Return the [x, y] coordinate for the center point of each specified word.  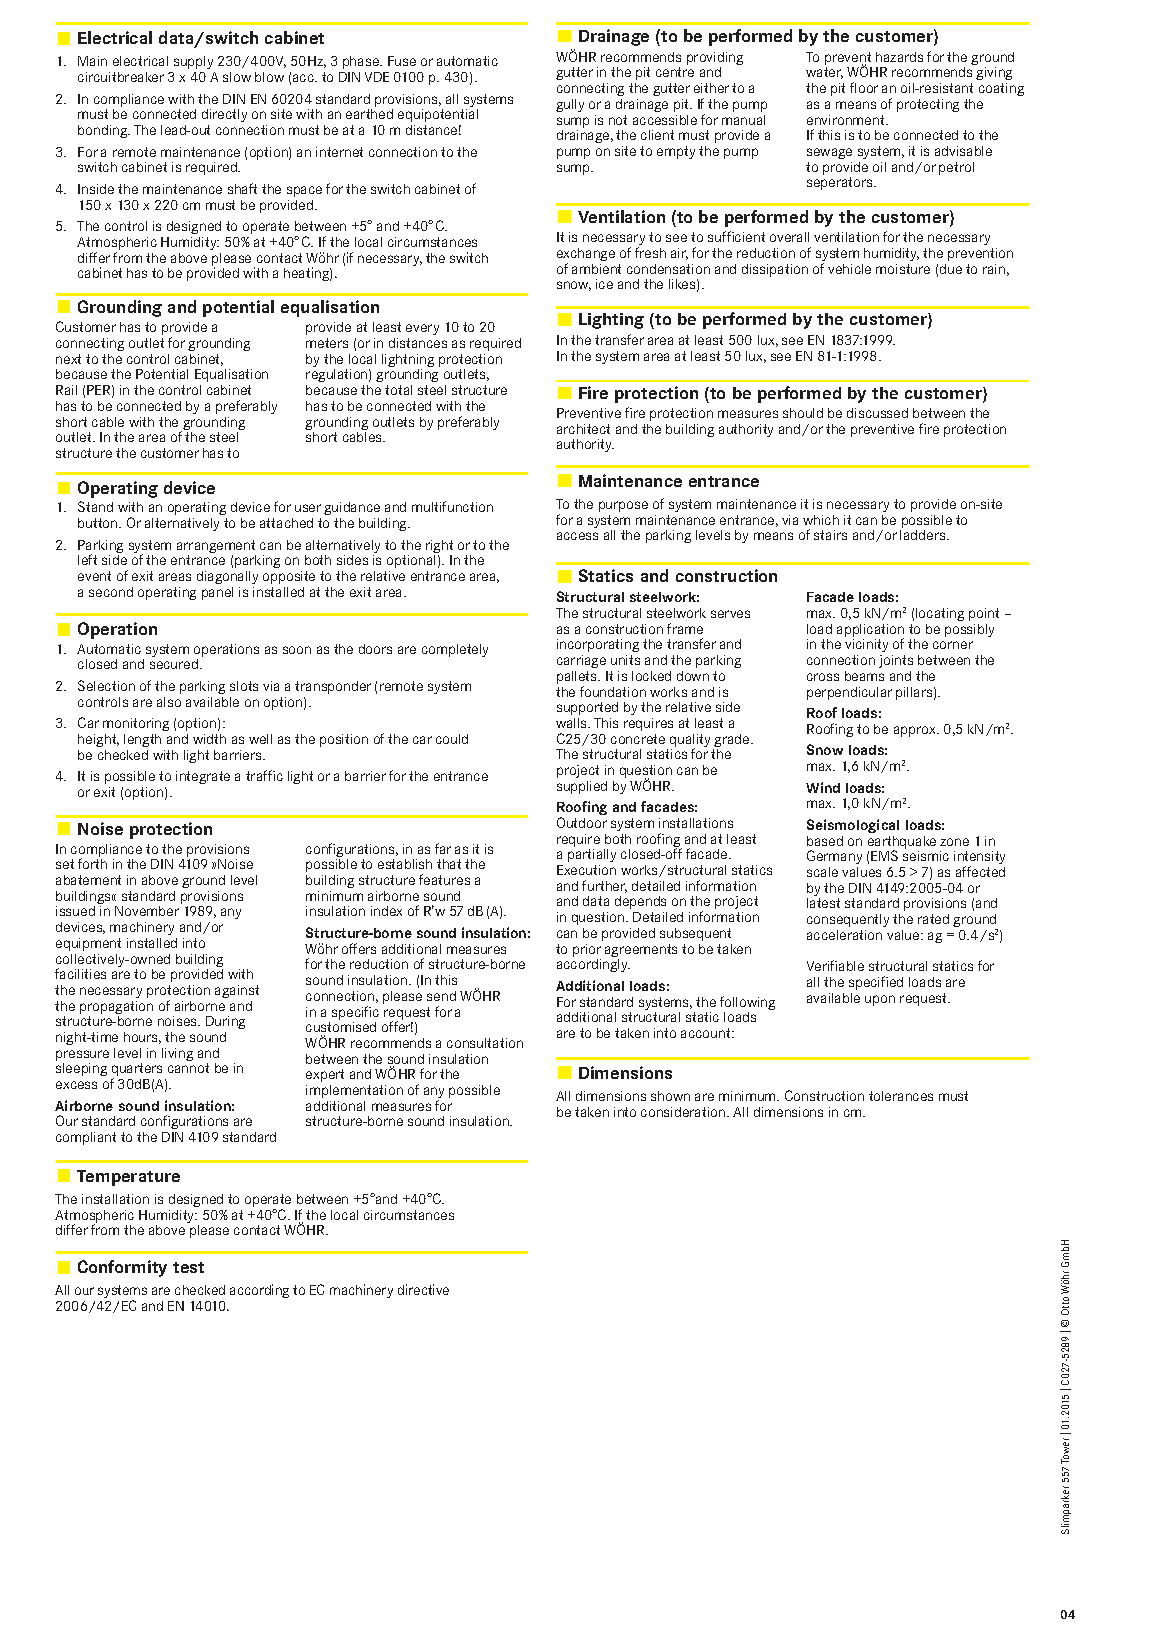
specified [876, 983]
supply [193, 62]
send [441, 996]
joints [896, 661]
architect [583, 429]
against [237, 991]
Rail [66, 390]
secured [175, 664]
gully [570, 105]
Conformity [122, 1268]
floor [864, 87]
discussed [877, 413]
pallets [578, 679]
